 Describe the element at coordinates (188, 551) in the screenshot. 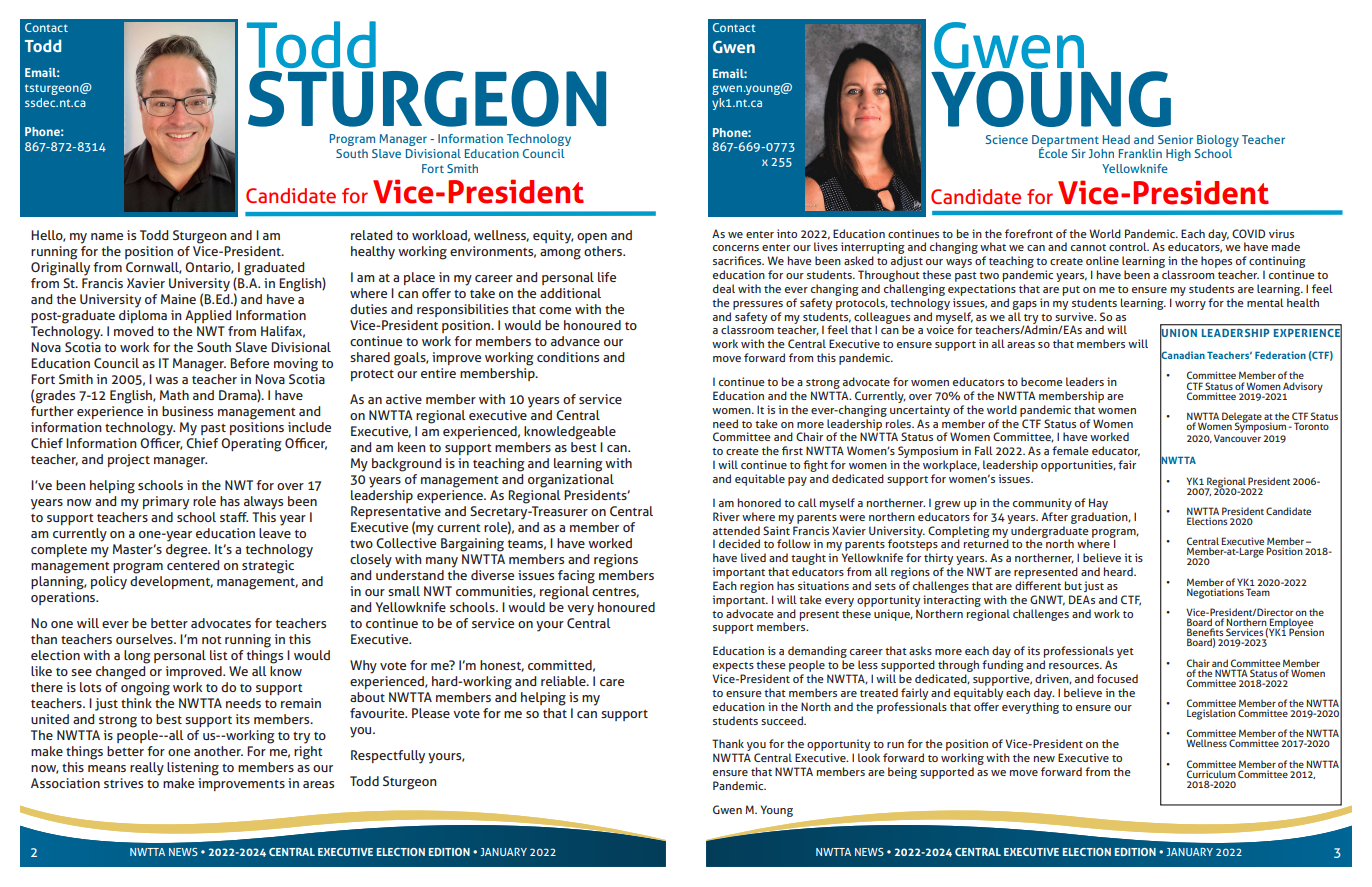

I see `degree` at that location.
